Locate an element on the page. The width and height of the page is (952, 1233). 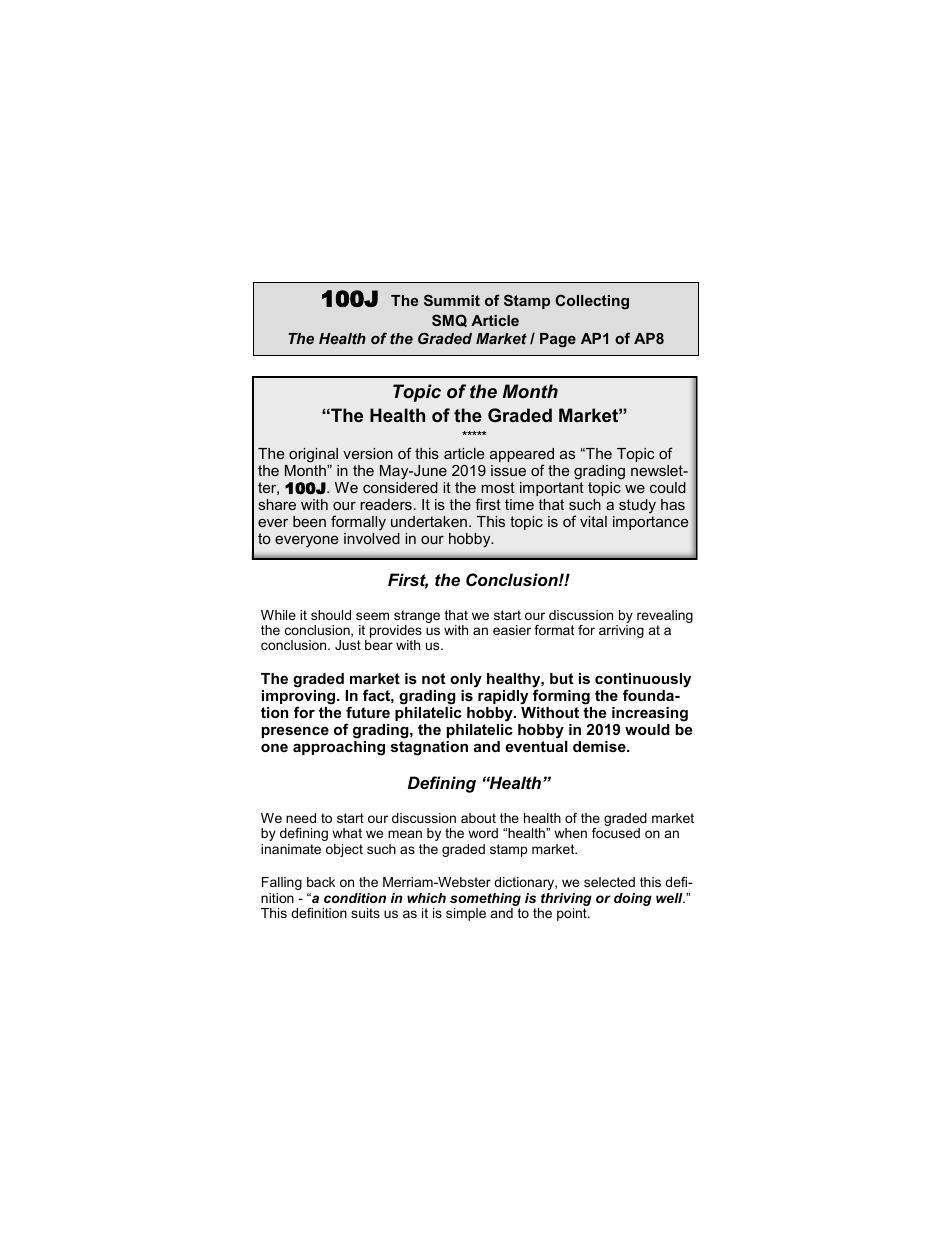
Collecting is located at coordinates (592, 302).
